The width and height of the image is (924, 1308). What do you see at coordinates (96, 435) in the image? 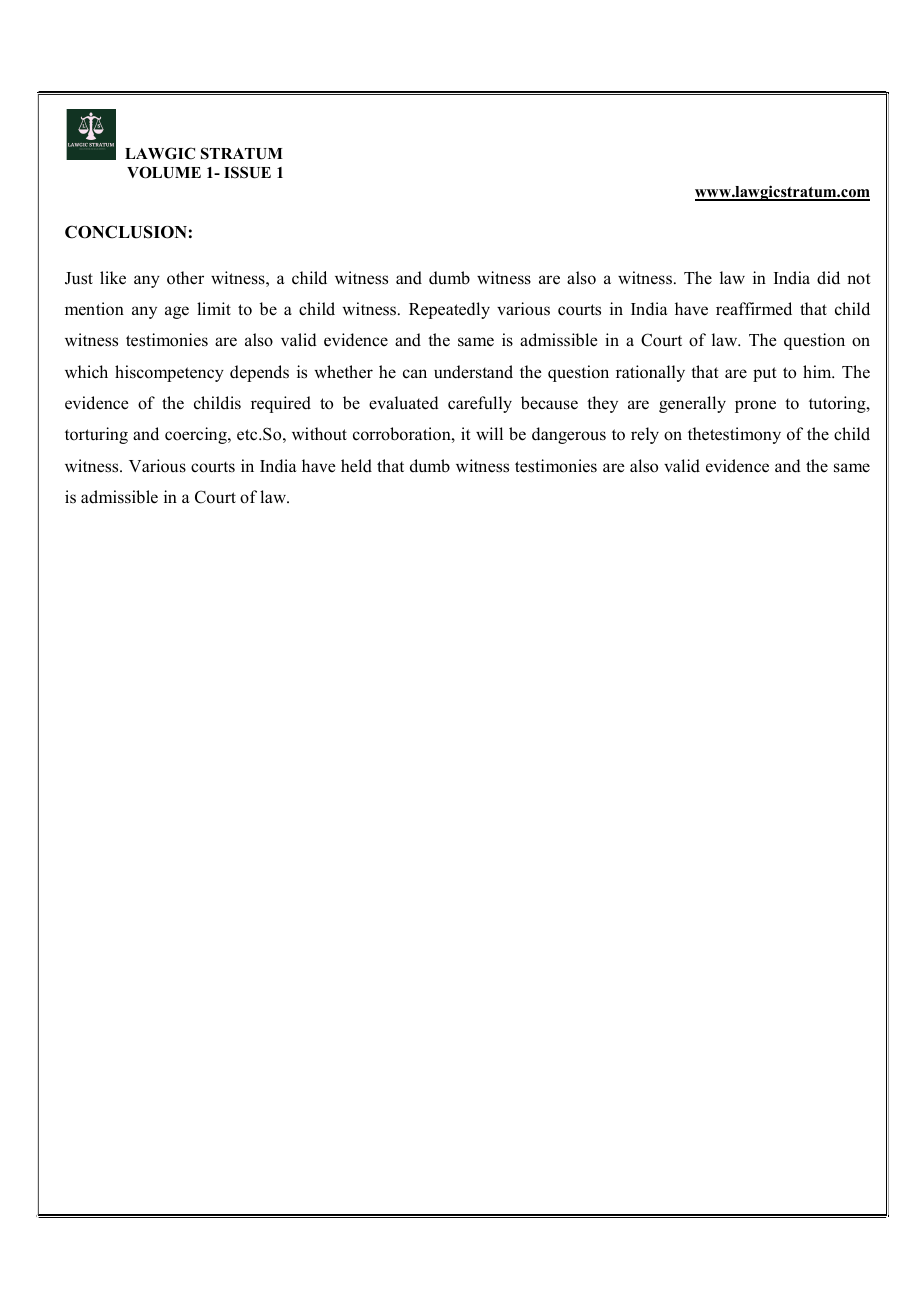
I see `torturing` at bounding box center [96, 435].
